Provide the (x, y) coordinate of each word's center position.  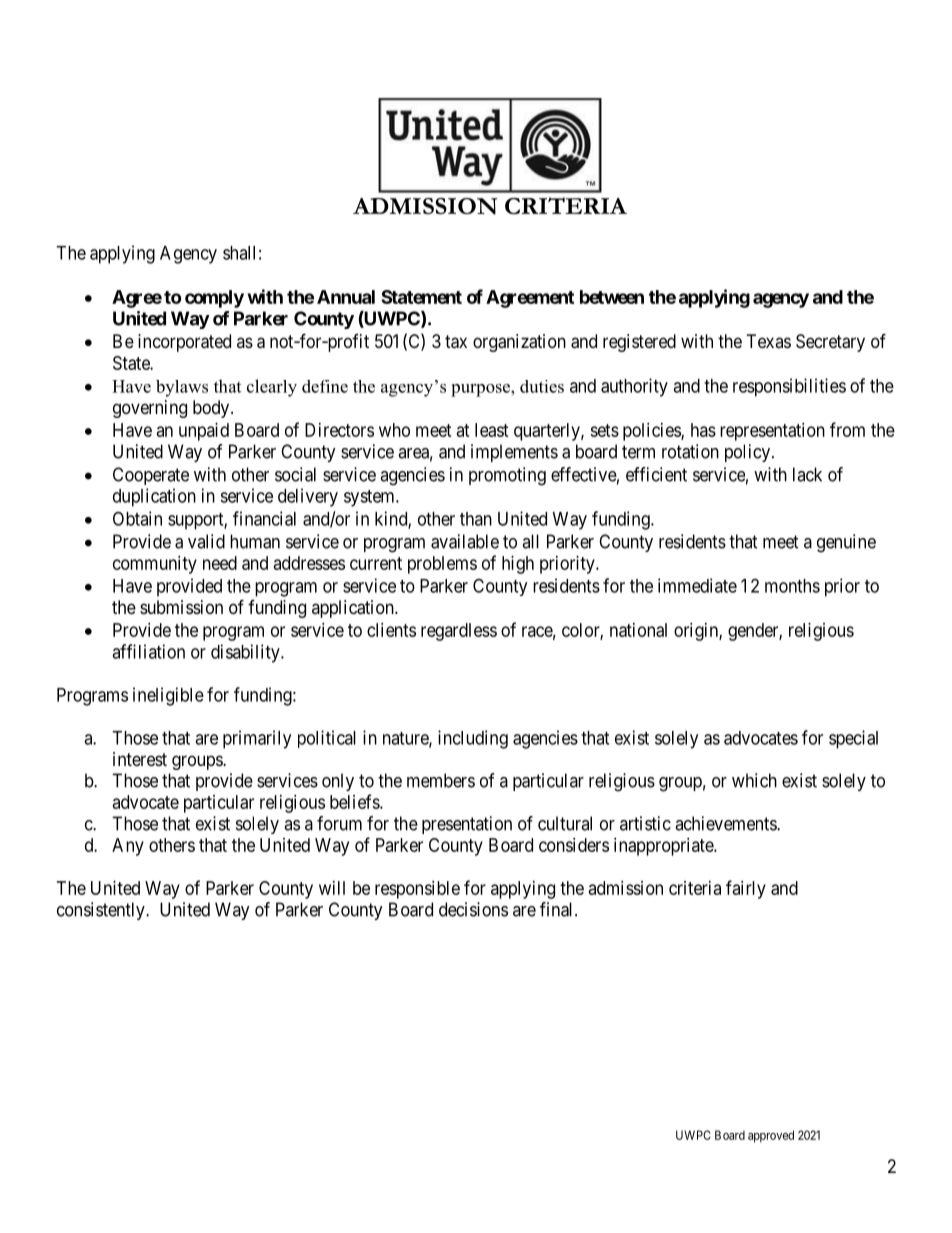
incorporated (184, 343)
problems (442, 565)
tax (456, 342)
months (792, 586)
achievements (726, 823)
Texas (769, 341)
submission (181, 607)
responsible (417, 890)
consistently (102, 911)
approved (771, 1136)
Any (128, 847)
